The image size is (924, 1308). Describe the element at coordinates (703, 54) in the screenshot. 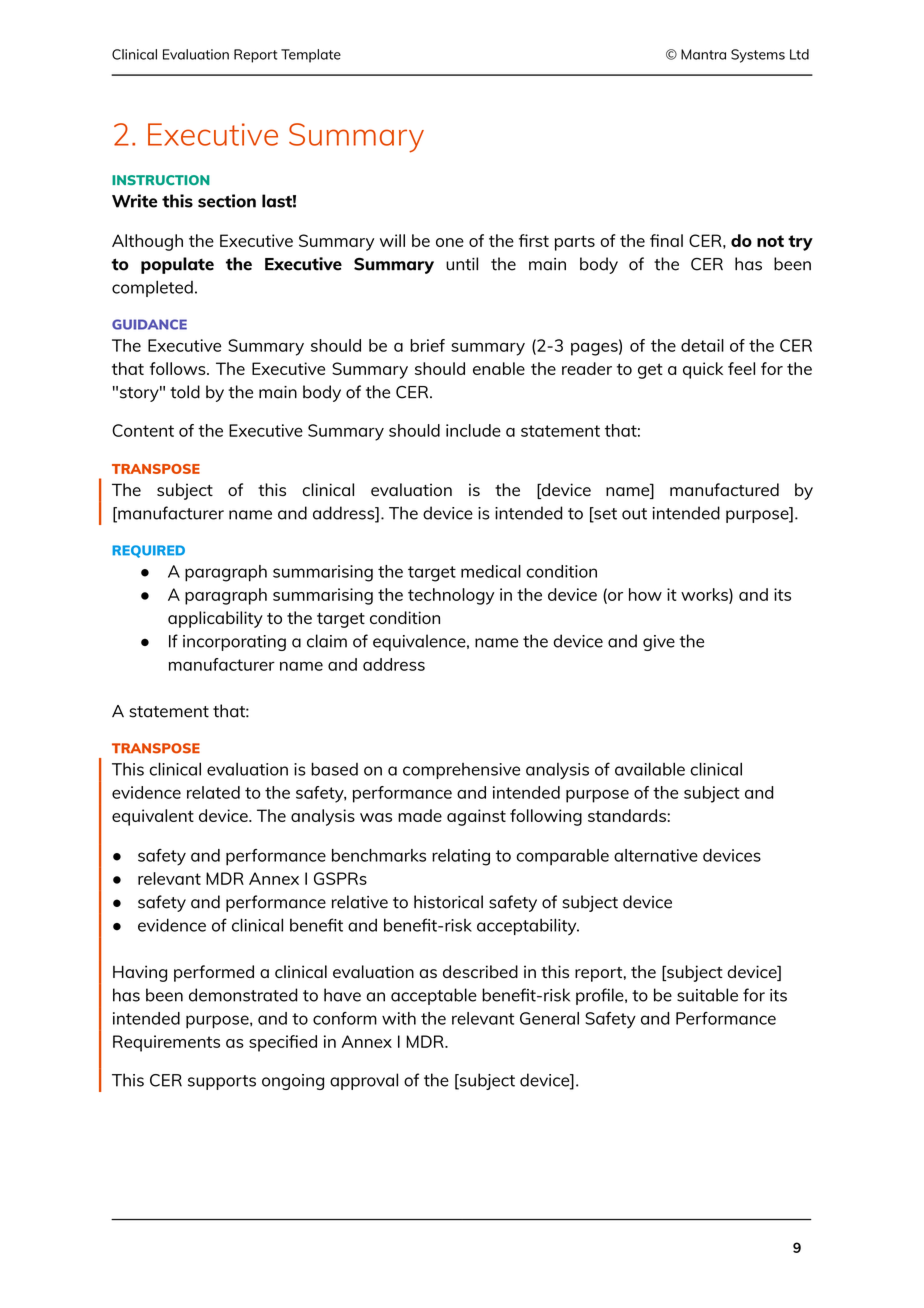

I see `Mantra` at that location.
